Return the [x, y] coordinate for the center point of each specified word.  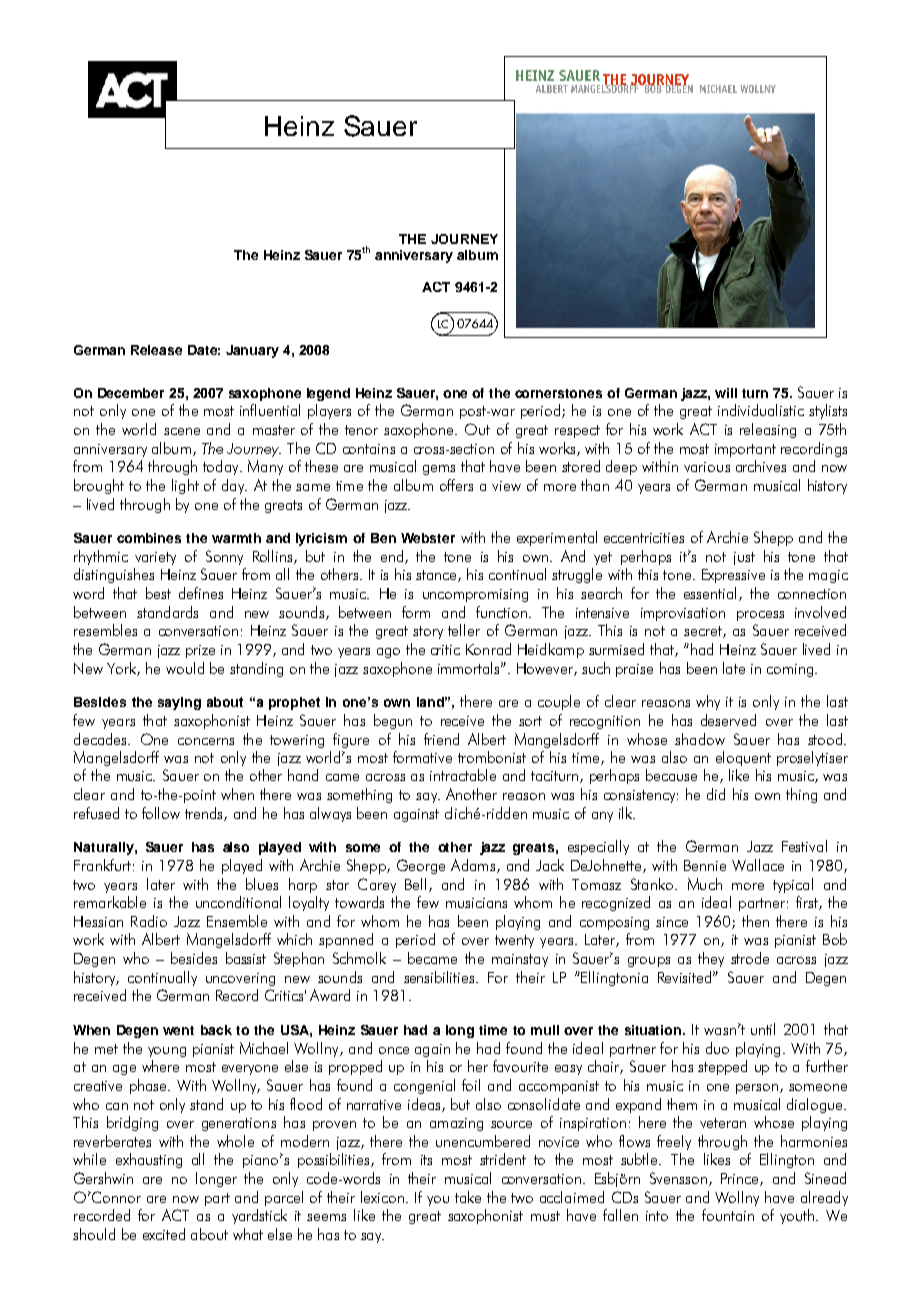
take [468, 1197]
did [716, 794]
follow [161, 813]
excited [164, 1234]
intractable [463, 775]
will [726, 393]
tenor [361, 430]
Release [156, 350]
